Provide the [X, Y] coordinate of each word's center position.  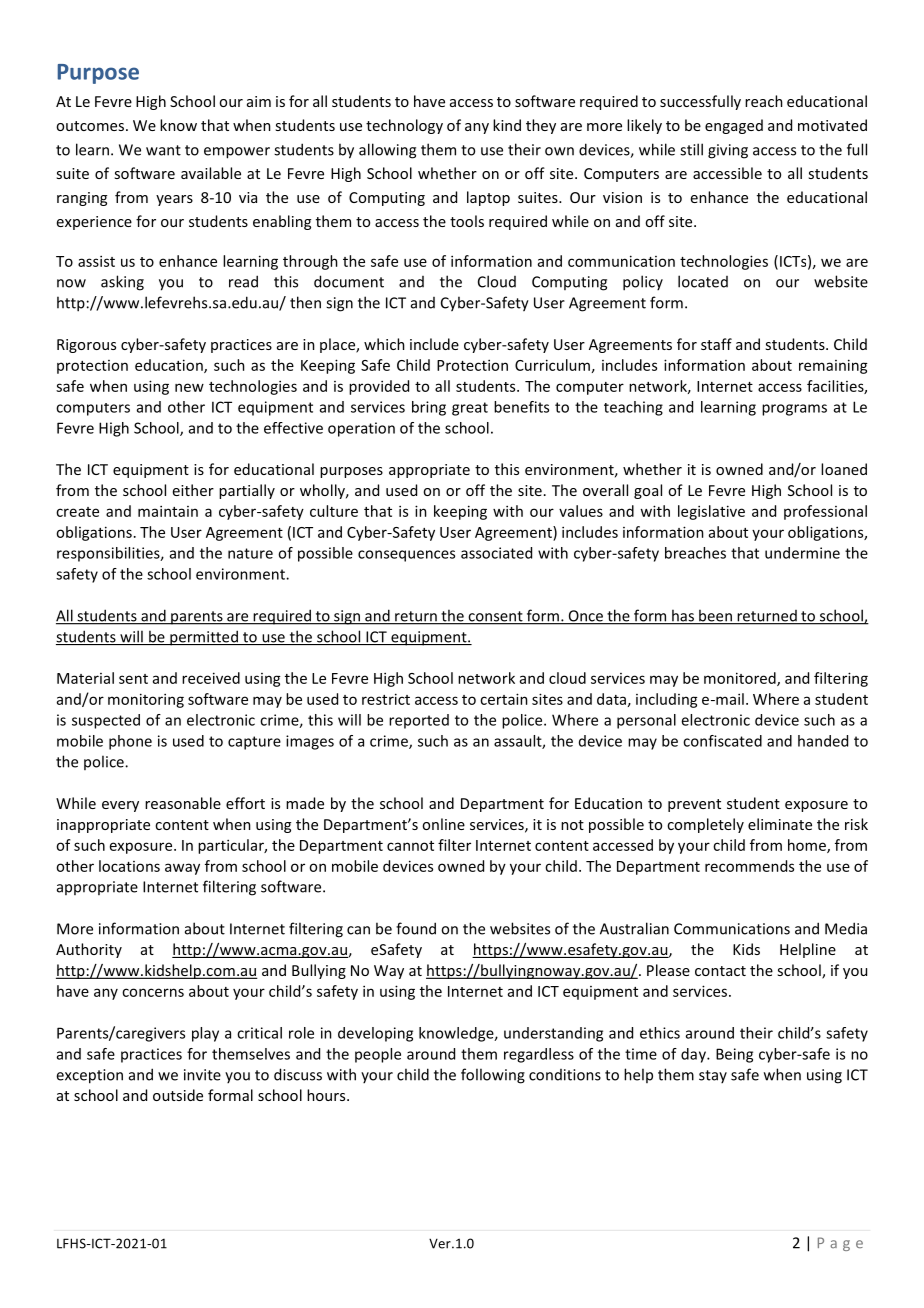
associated [496, 553]
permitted [204, 638]
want [163, 150]
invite [202, 1075]
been [715, 616]
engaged [734, 126]
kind [507, 125]
